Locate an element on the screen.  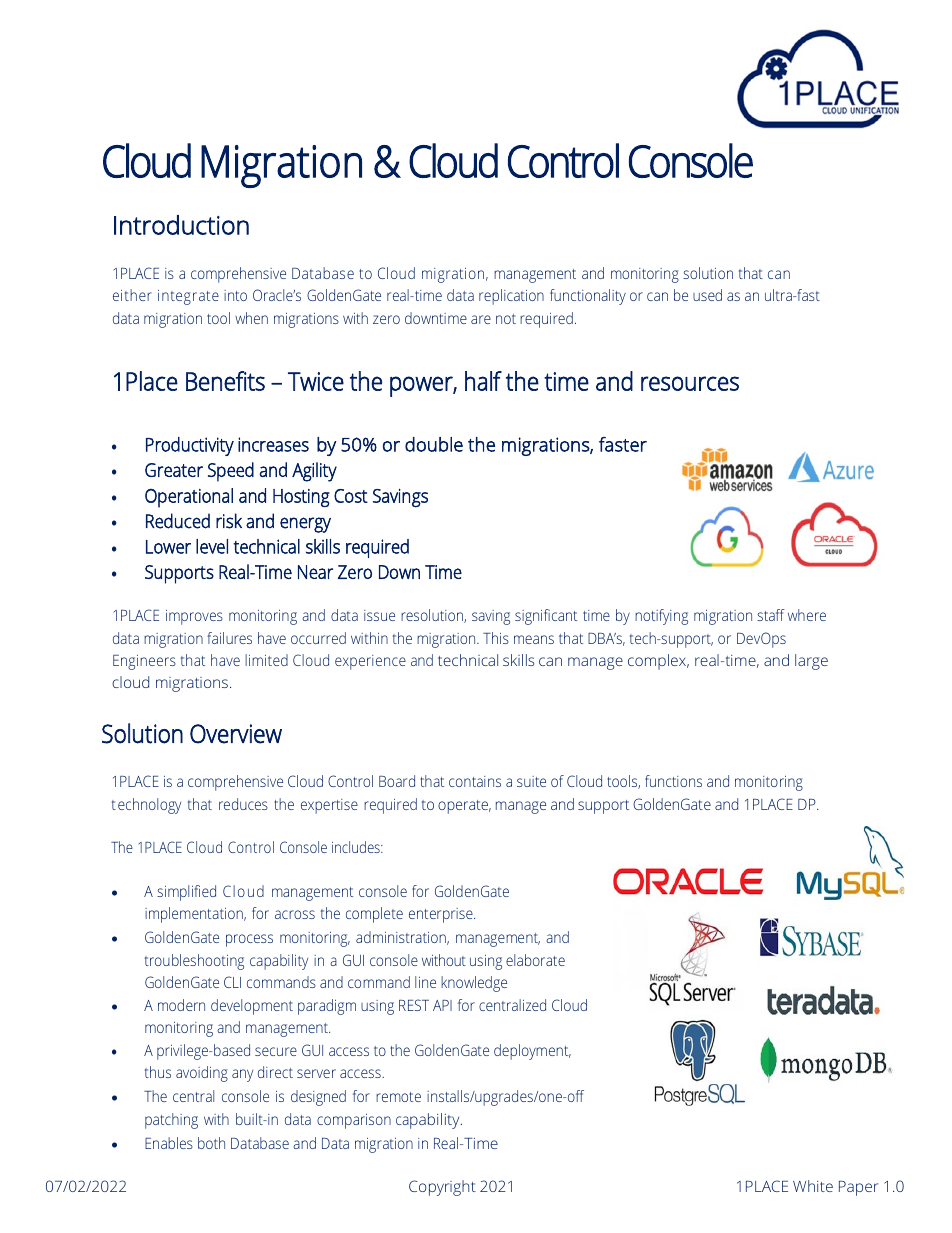
Productivity is located at coordinates (190, 446).
